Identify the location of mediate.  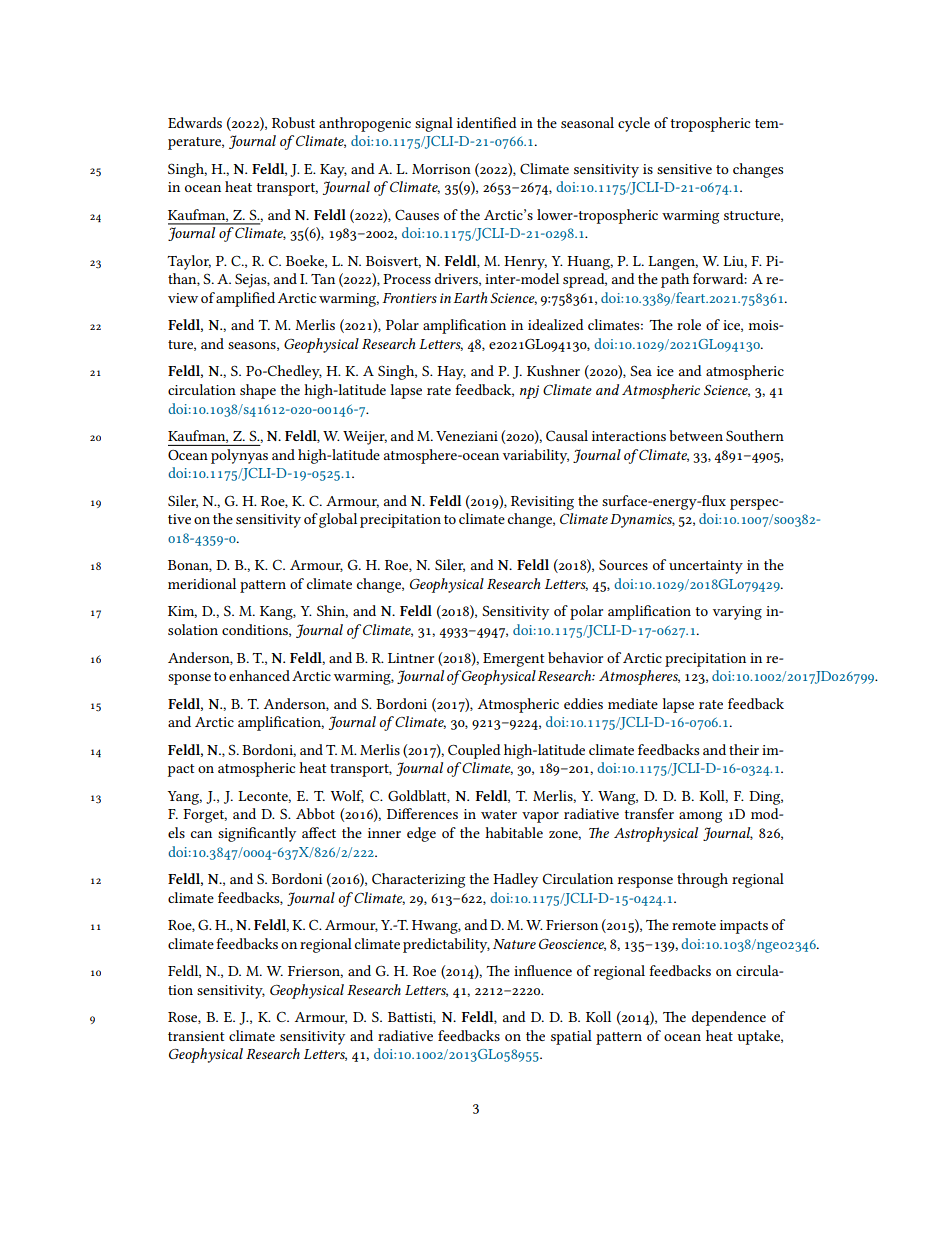
(633, 703).
